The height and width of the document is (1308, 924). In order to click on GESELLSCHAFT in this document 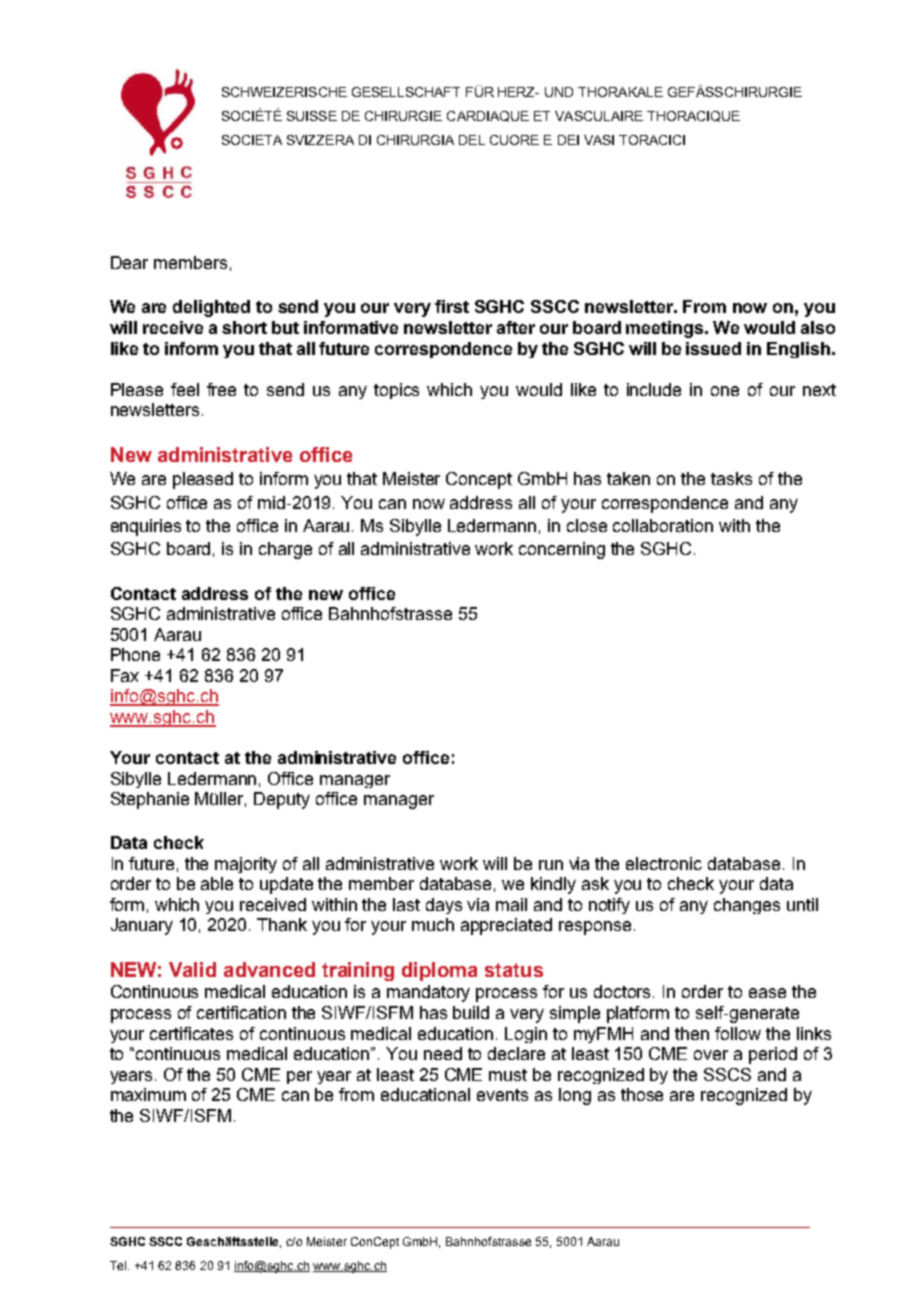, I will do `click(406, 92)`.
